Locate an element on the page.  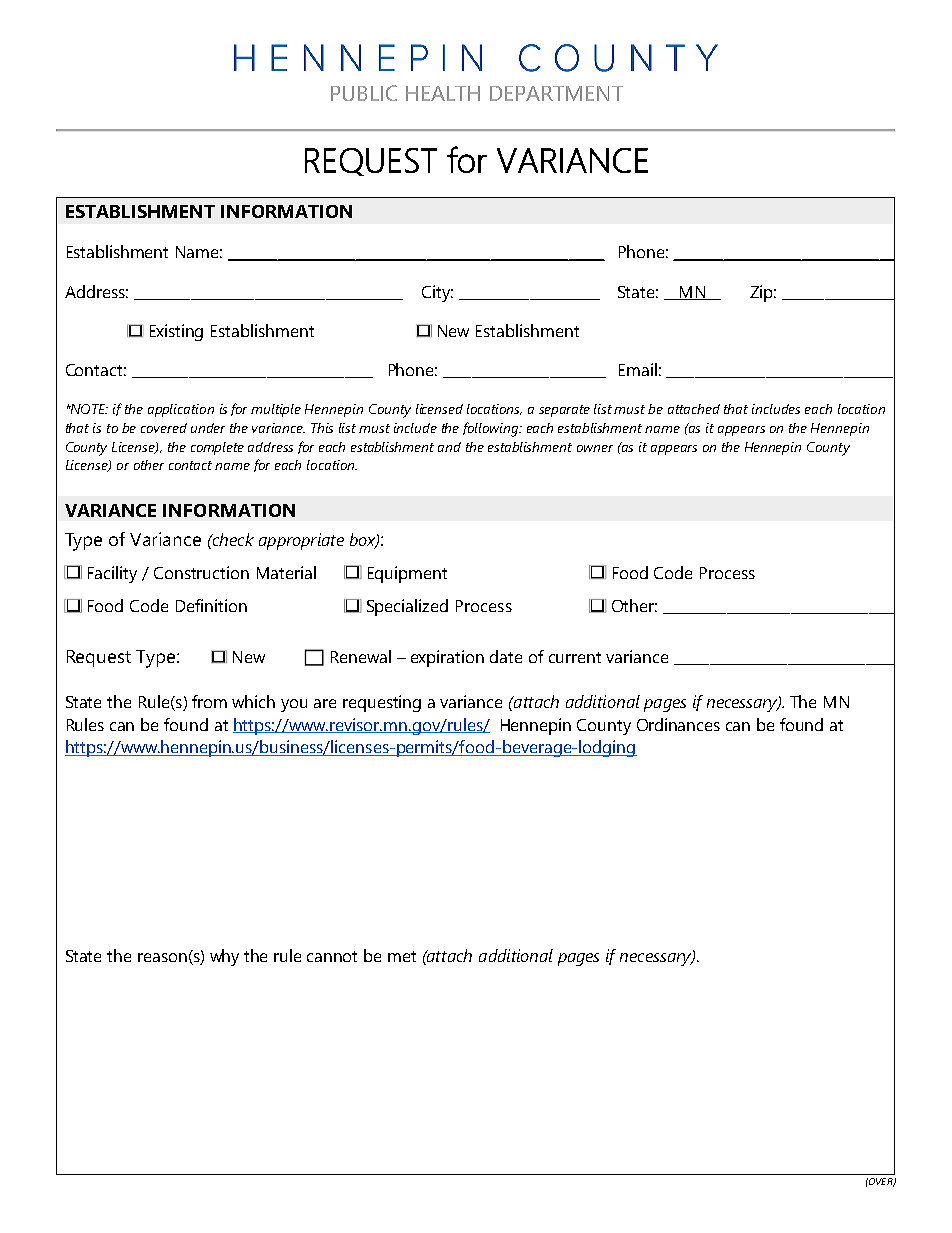
check is located at coordinates (232, 539).
